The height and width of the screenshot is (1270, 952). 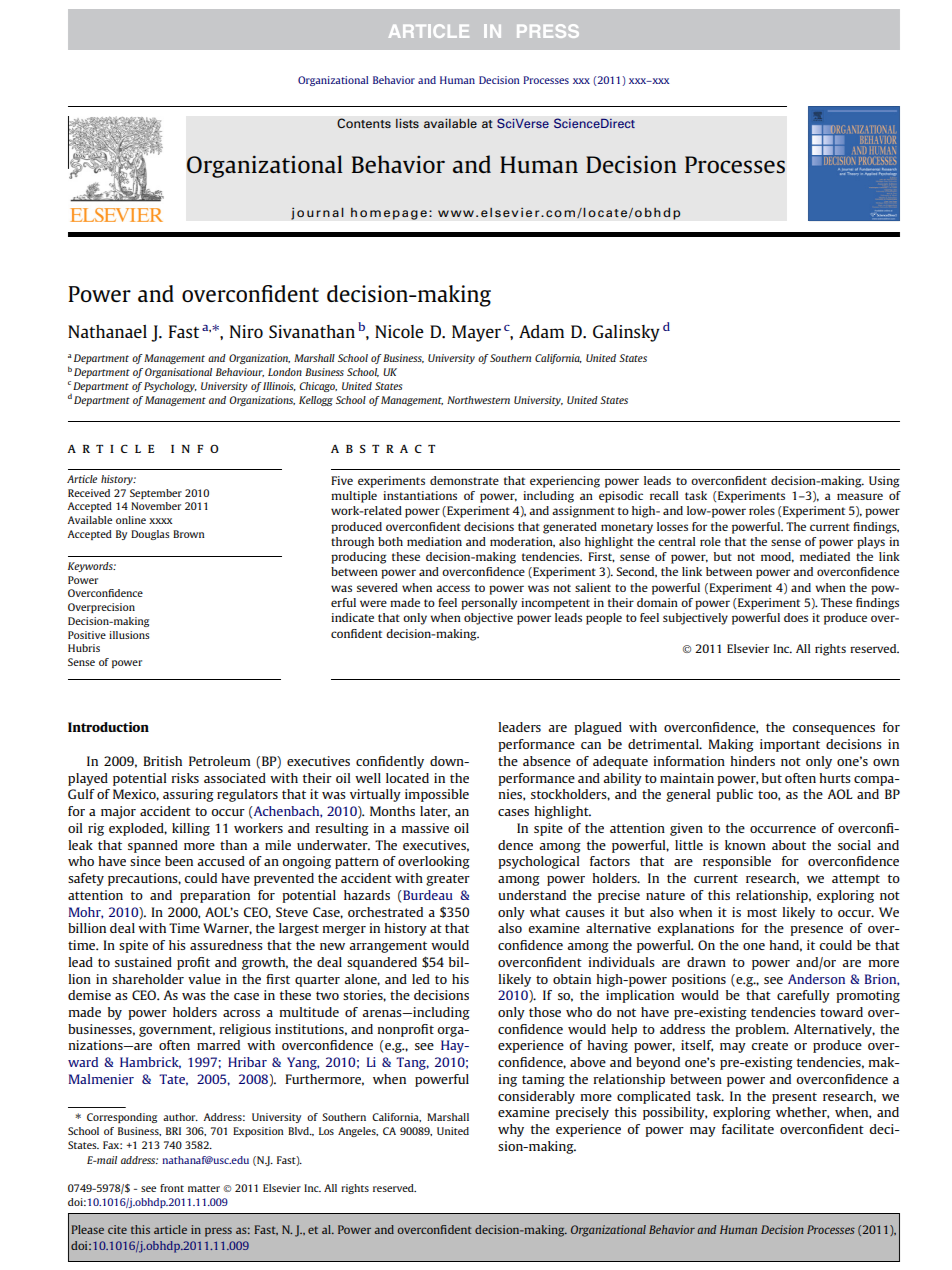 I want to click on journal, so click(x=317, y=213).
